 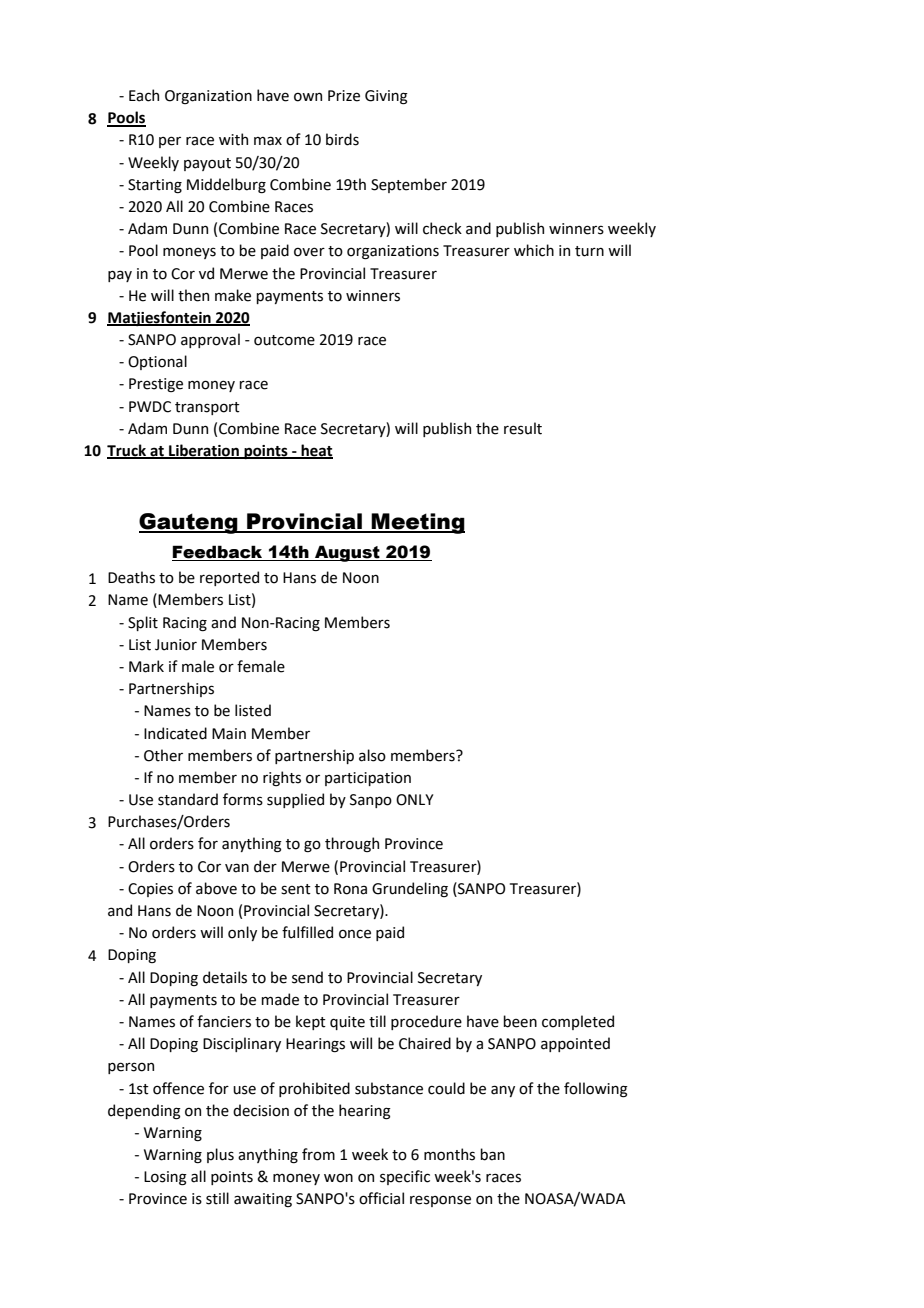 I want to click on payout, so click(x=207, y=164).
